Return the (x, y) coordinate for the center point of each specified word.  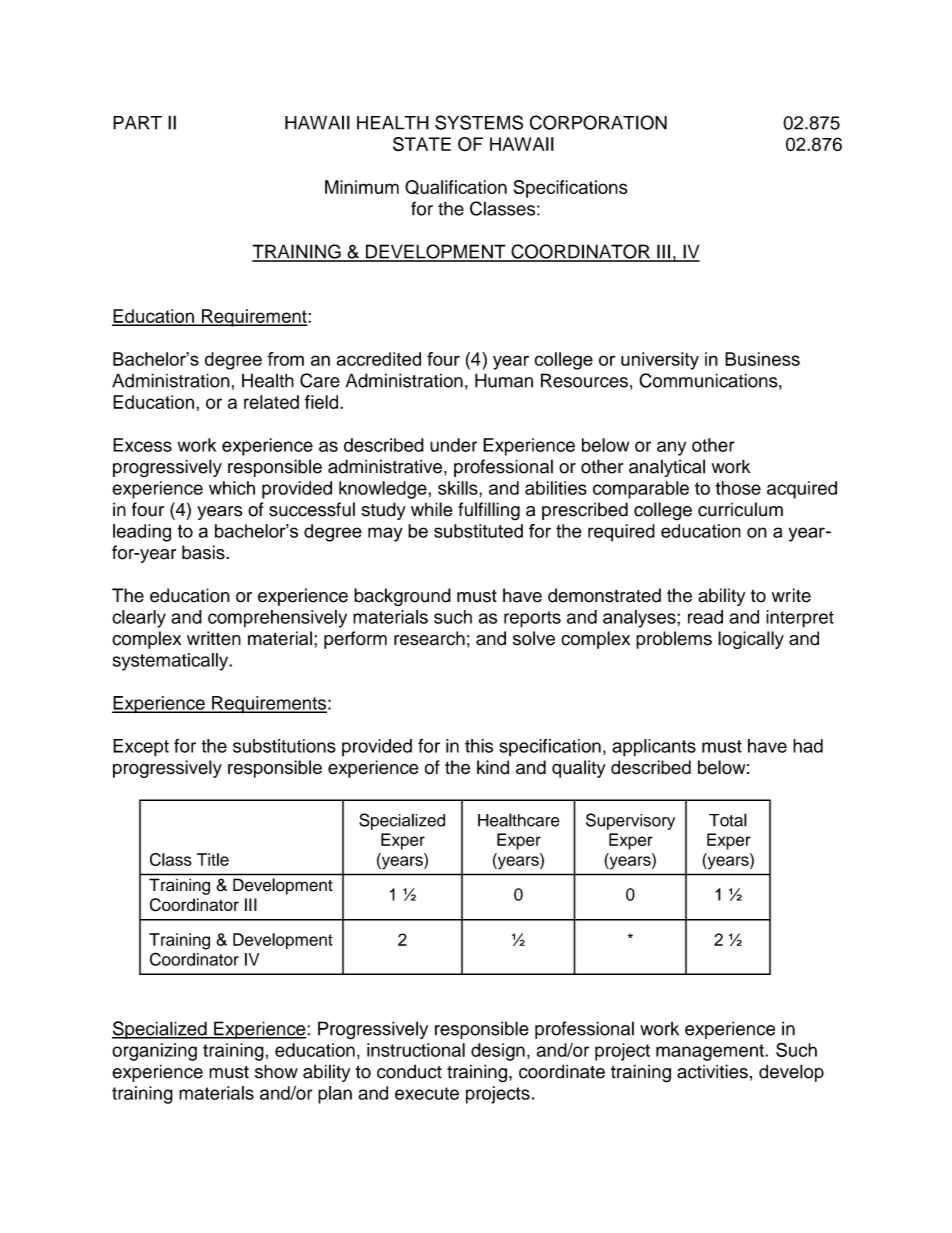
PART (137, 123)
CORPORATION (598, 122)
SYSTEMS (479, 122)
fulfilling (489, 511)
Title (213, 859)
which (232, 488)
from (285, 359)
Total (728, 820)
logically (751, 640)
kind (493, 767)
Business (762, 359)
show (276, 1071)
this (479, 746)
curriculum (740, 509)
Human (504, 380)
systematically (172, 662)
